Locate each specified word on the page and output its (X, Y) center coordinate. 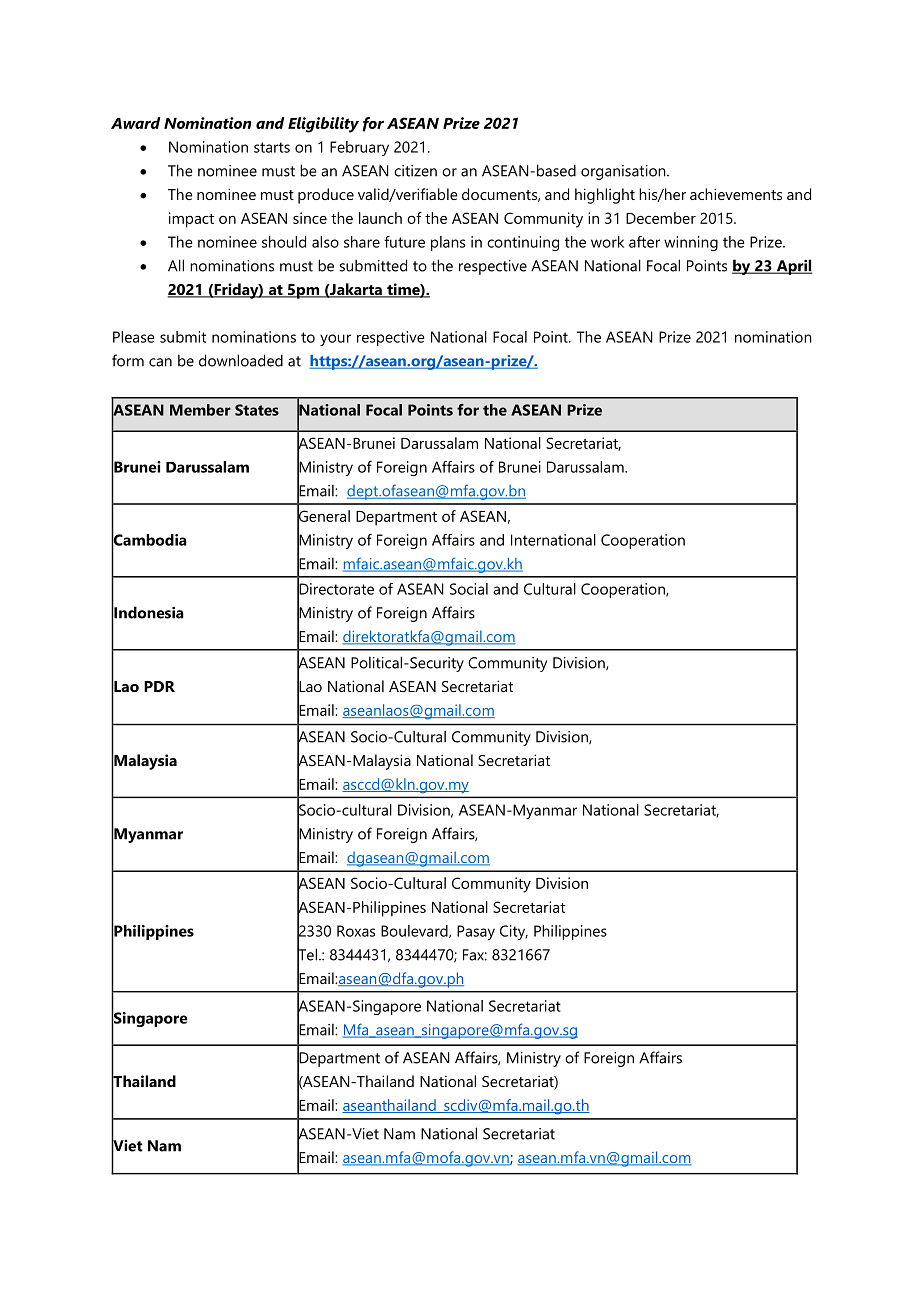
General (323, 516)
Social (469, 589)
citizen (415, 171)
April (793, 267)
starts (272, 147)
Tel (307, 954)
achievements (736, 194)
